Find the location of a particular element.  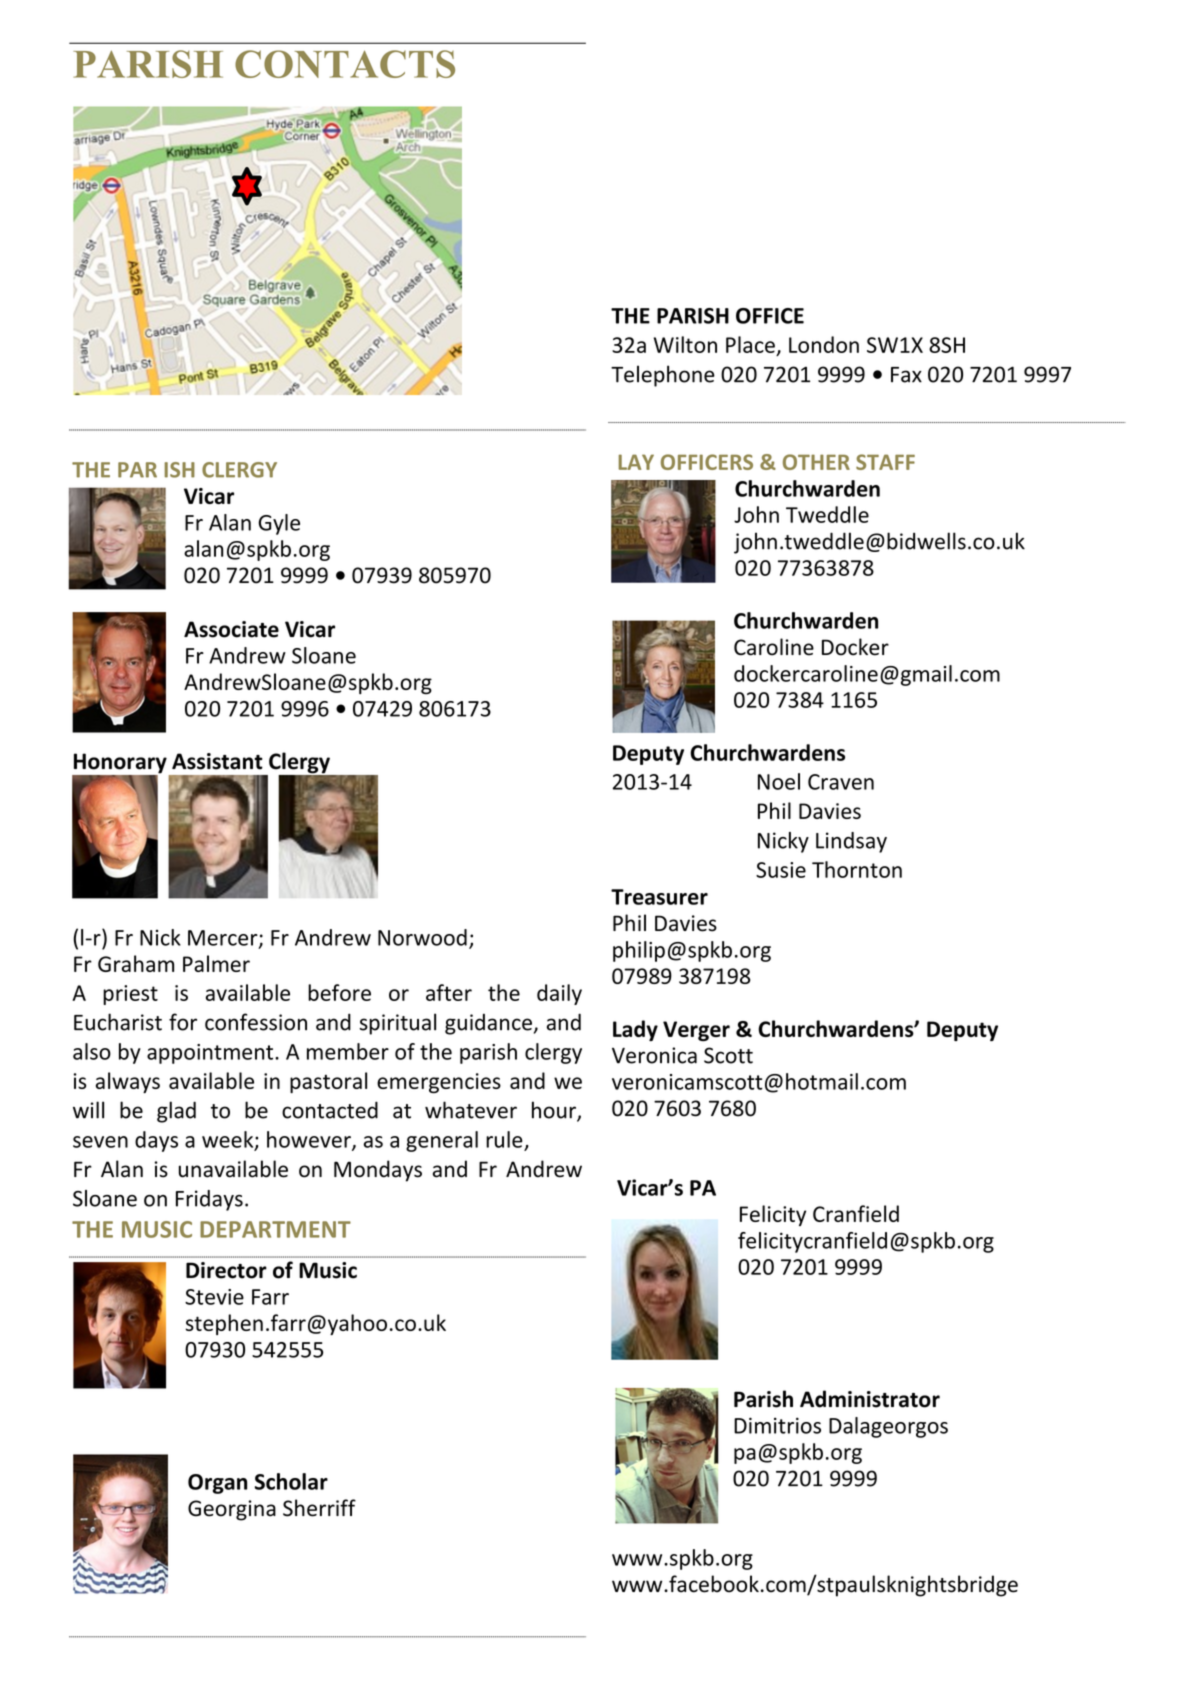

CONTACTS is located at coordinates (345, 64).
